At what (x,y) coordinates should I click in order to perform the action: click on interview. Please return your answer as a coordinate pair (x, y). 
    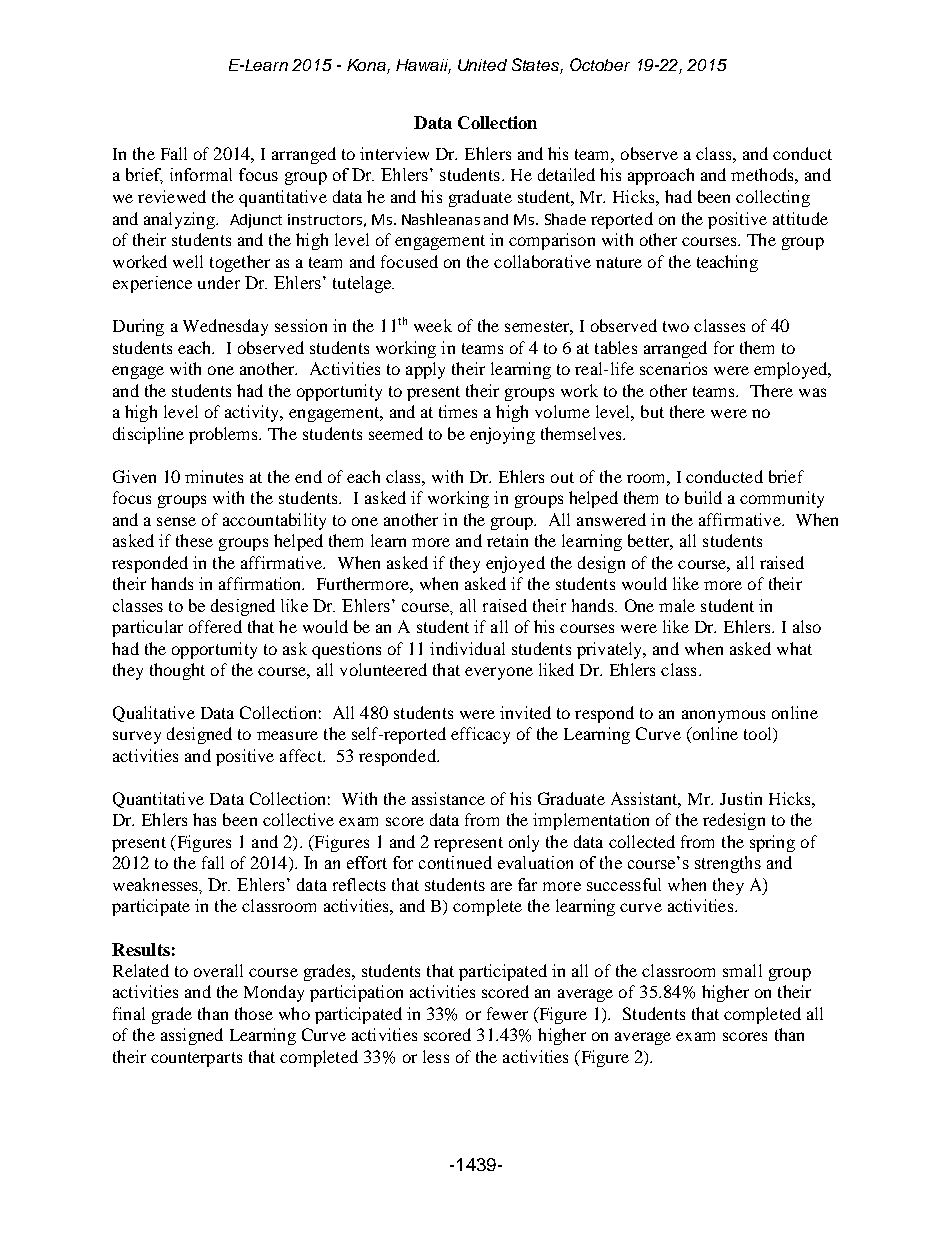
    Looking at the image, I should click on (394, 153).
